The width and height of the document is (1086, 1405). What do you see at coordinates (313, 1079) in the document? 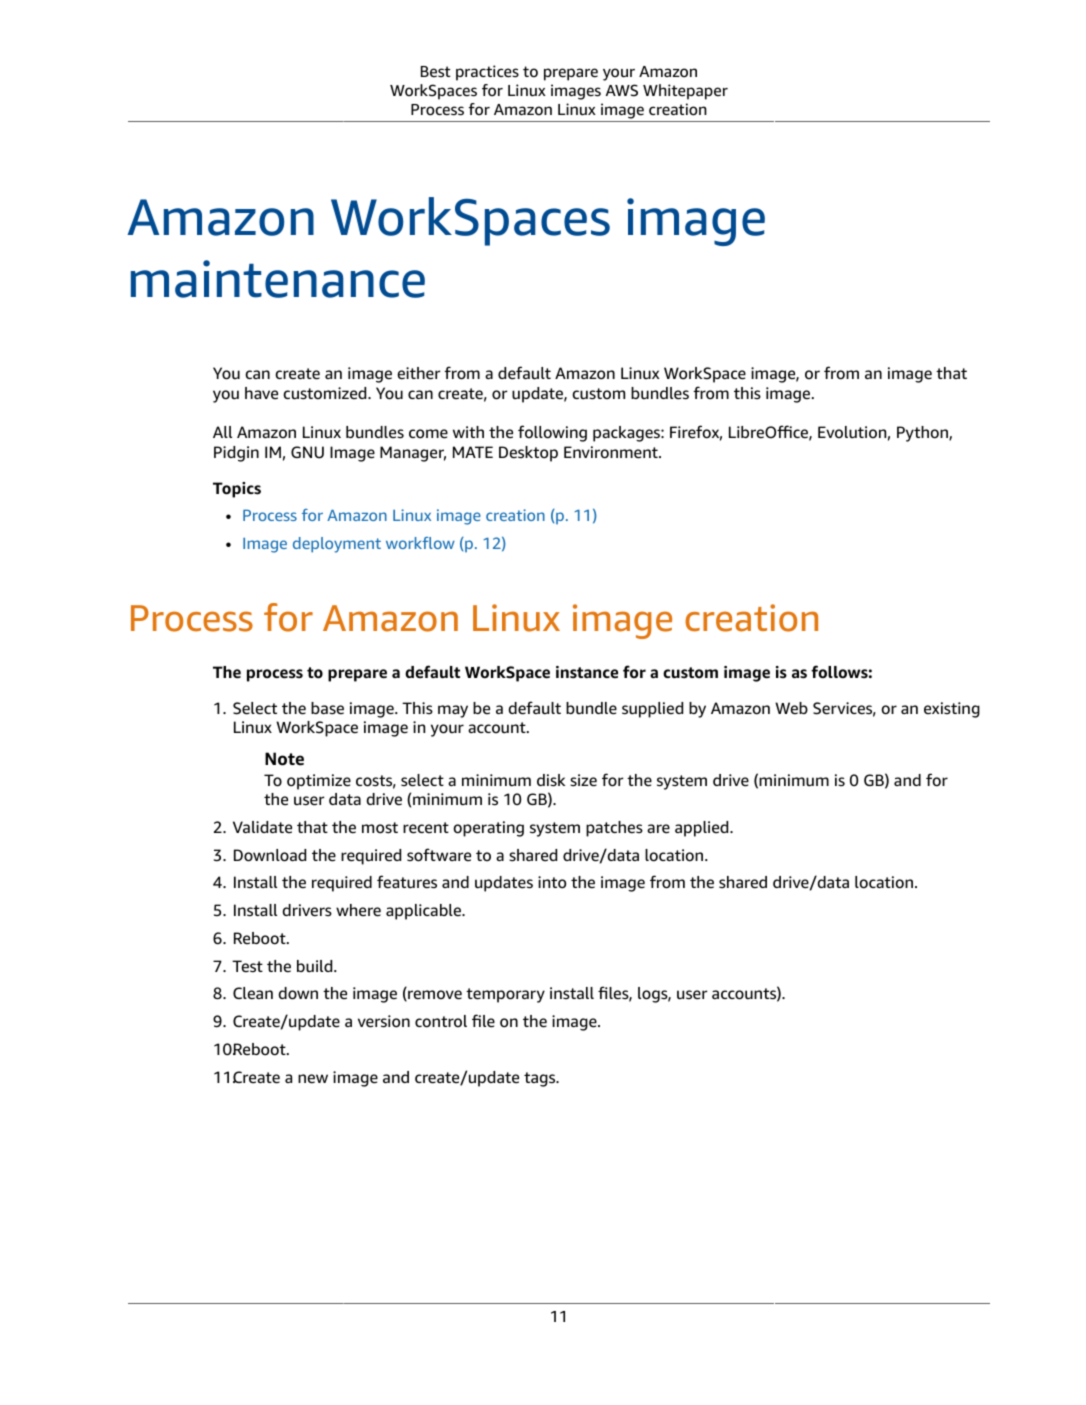
I see `new` at bounding box center [313, 1079].
